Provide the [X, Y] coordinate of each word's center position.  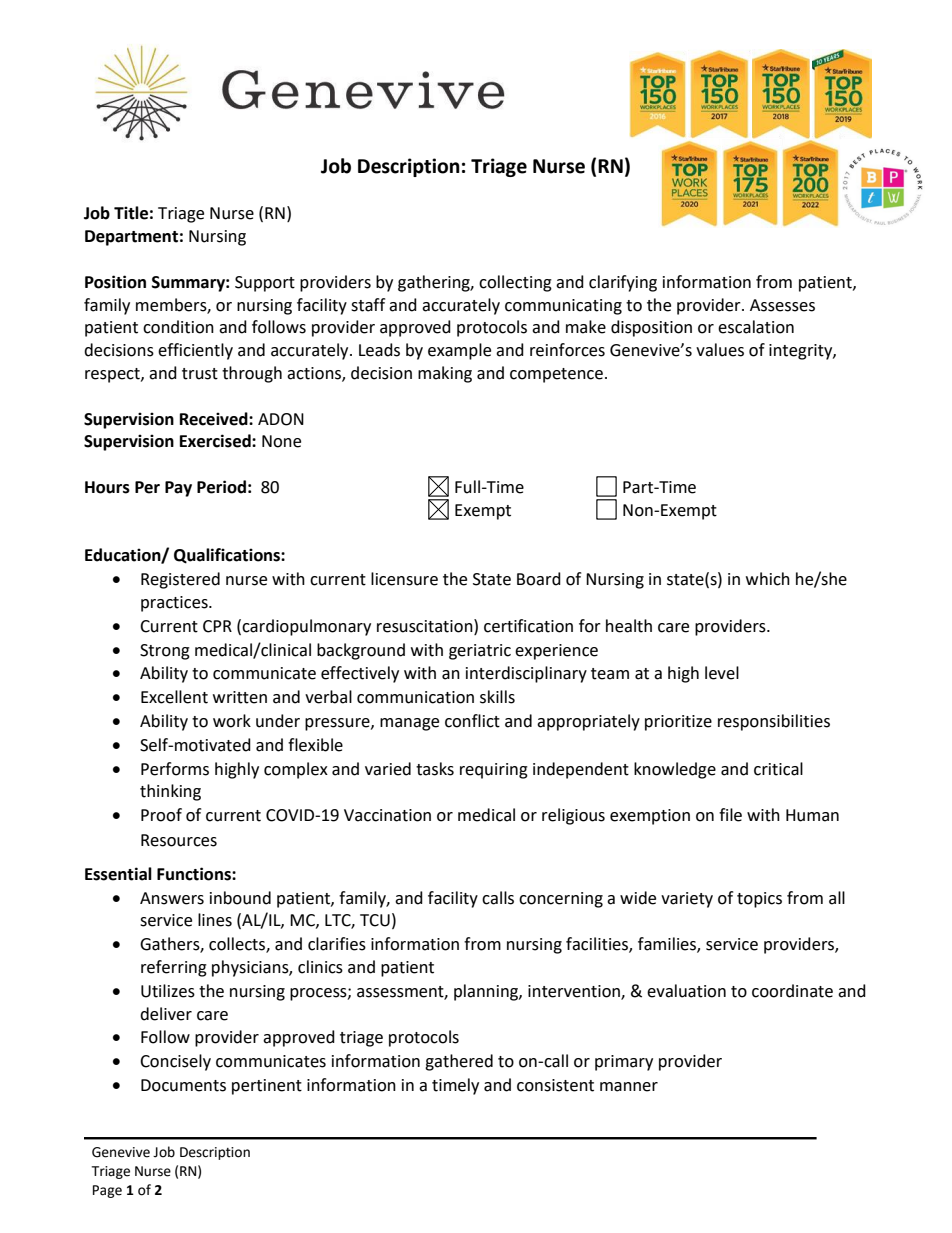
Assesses [782, 305]
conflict [472, 721]
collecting [515, 283]
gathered [459, 1062]
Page [107, 1191]
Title [131, 213]
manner [629, 1087]
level [722, 673]
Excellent [174, 697]
